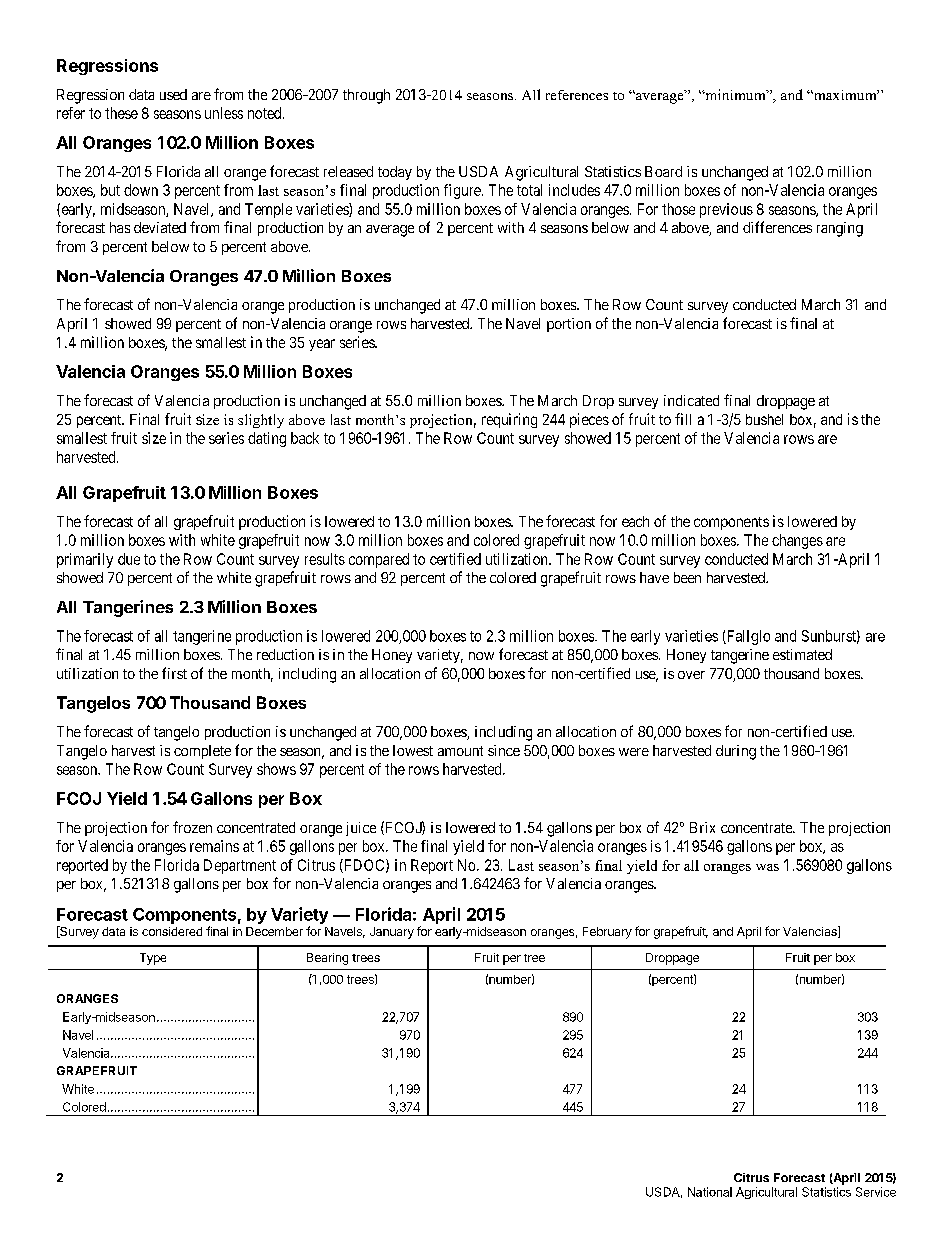 Image resolution: width=952 pixels, height=1233 pixels. I want to click on bushel, so click(764, 419).
